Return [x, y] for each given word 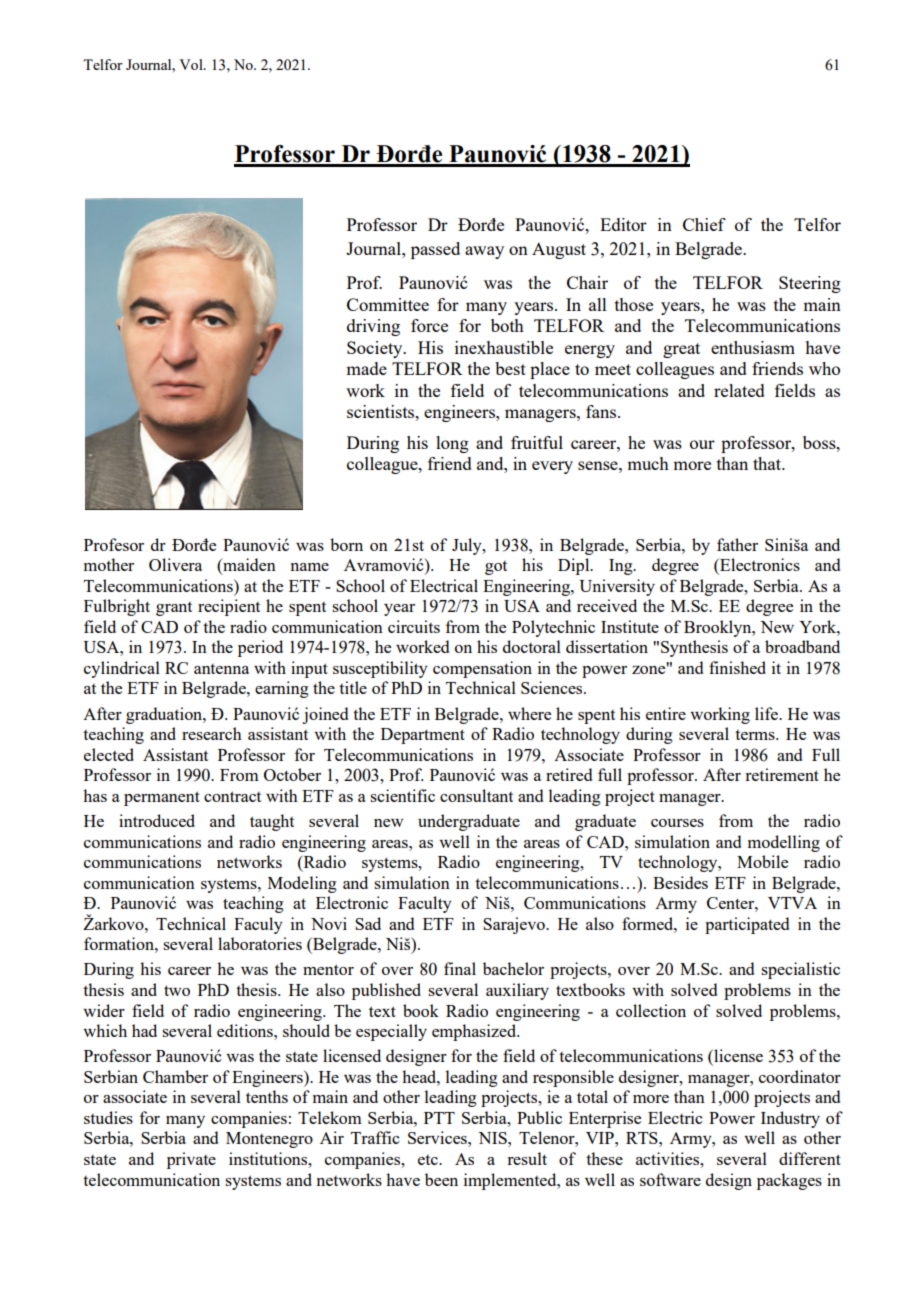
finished [737, 667]
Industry [790, 1119]
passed [435, 250]
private [191, 1160]
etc [429, 1160]
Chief [704, 224]
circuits [414, 626]
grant [174, 609]
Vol [192, 64]
